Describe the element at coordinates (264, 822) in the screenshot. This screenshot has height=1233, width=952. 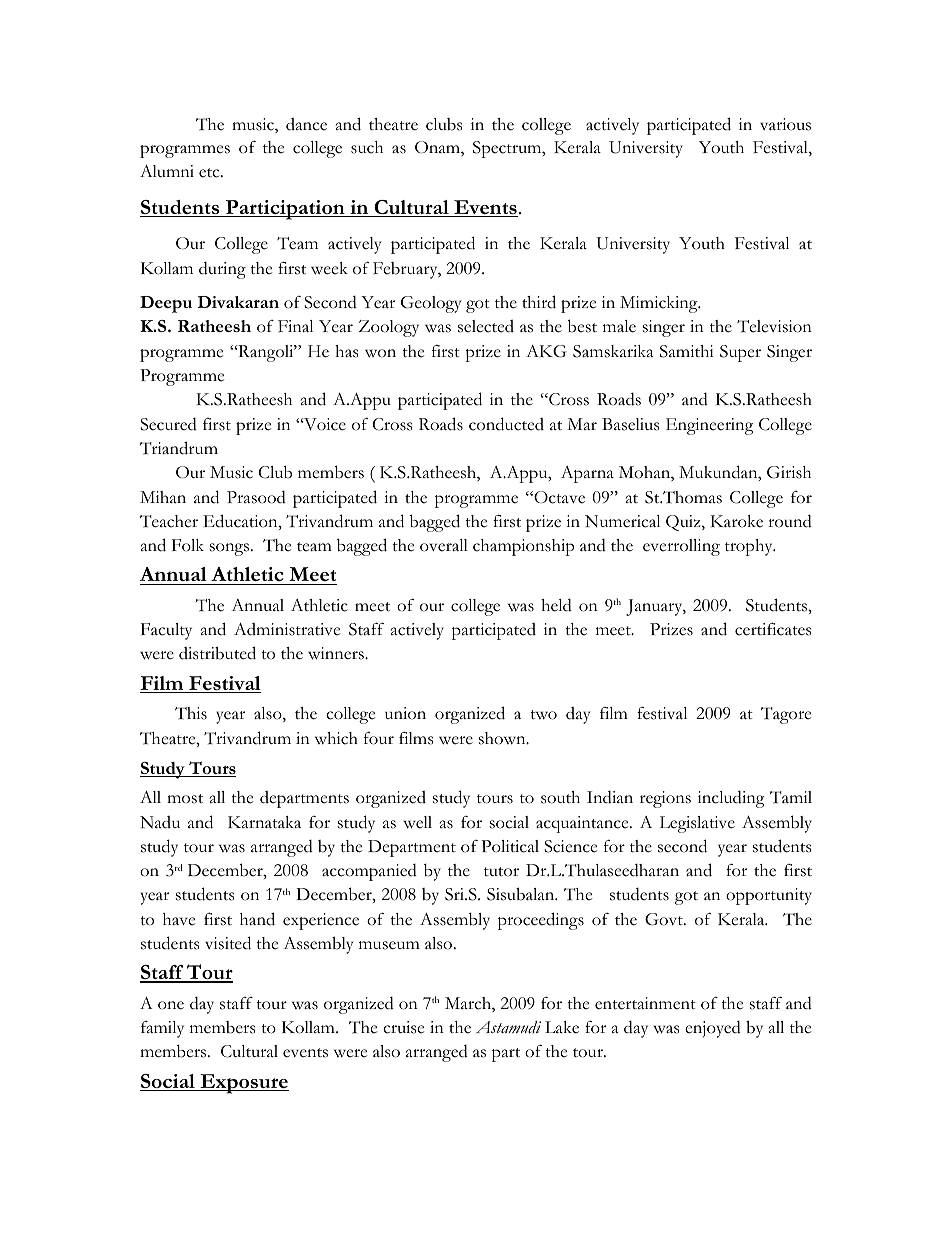
I see `Karnataka` at that location.
